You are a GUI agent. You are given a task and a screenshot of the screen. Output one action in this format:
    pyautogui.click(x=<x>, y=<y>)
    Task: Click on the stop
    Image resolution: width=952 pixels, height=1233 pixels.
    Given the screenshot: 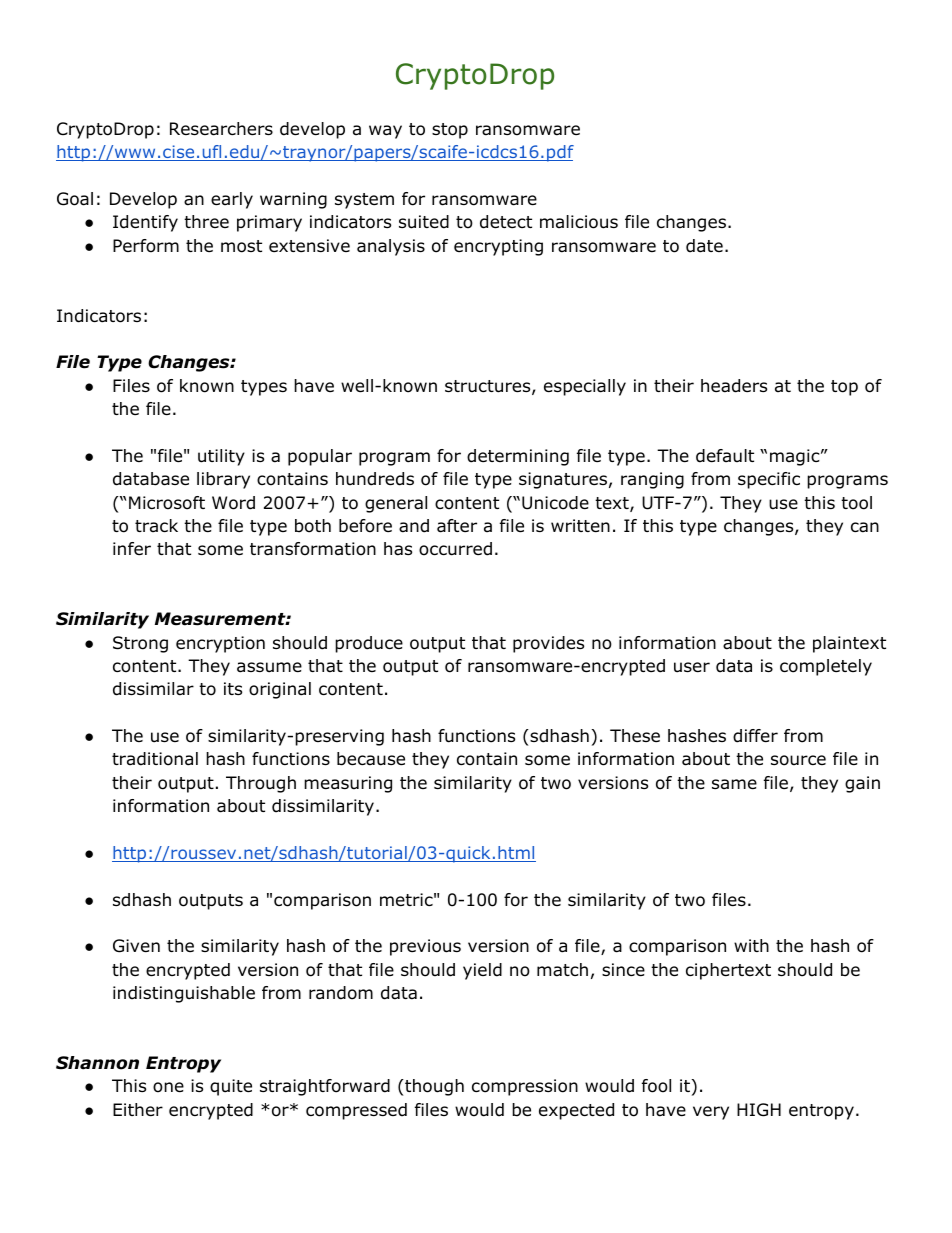 What is the action you would take?
    pyautogui.click(x=450, y=131)
